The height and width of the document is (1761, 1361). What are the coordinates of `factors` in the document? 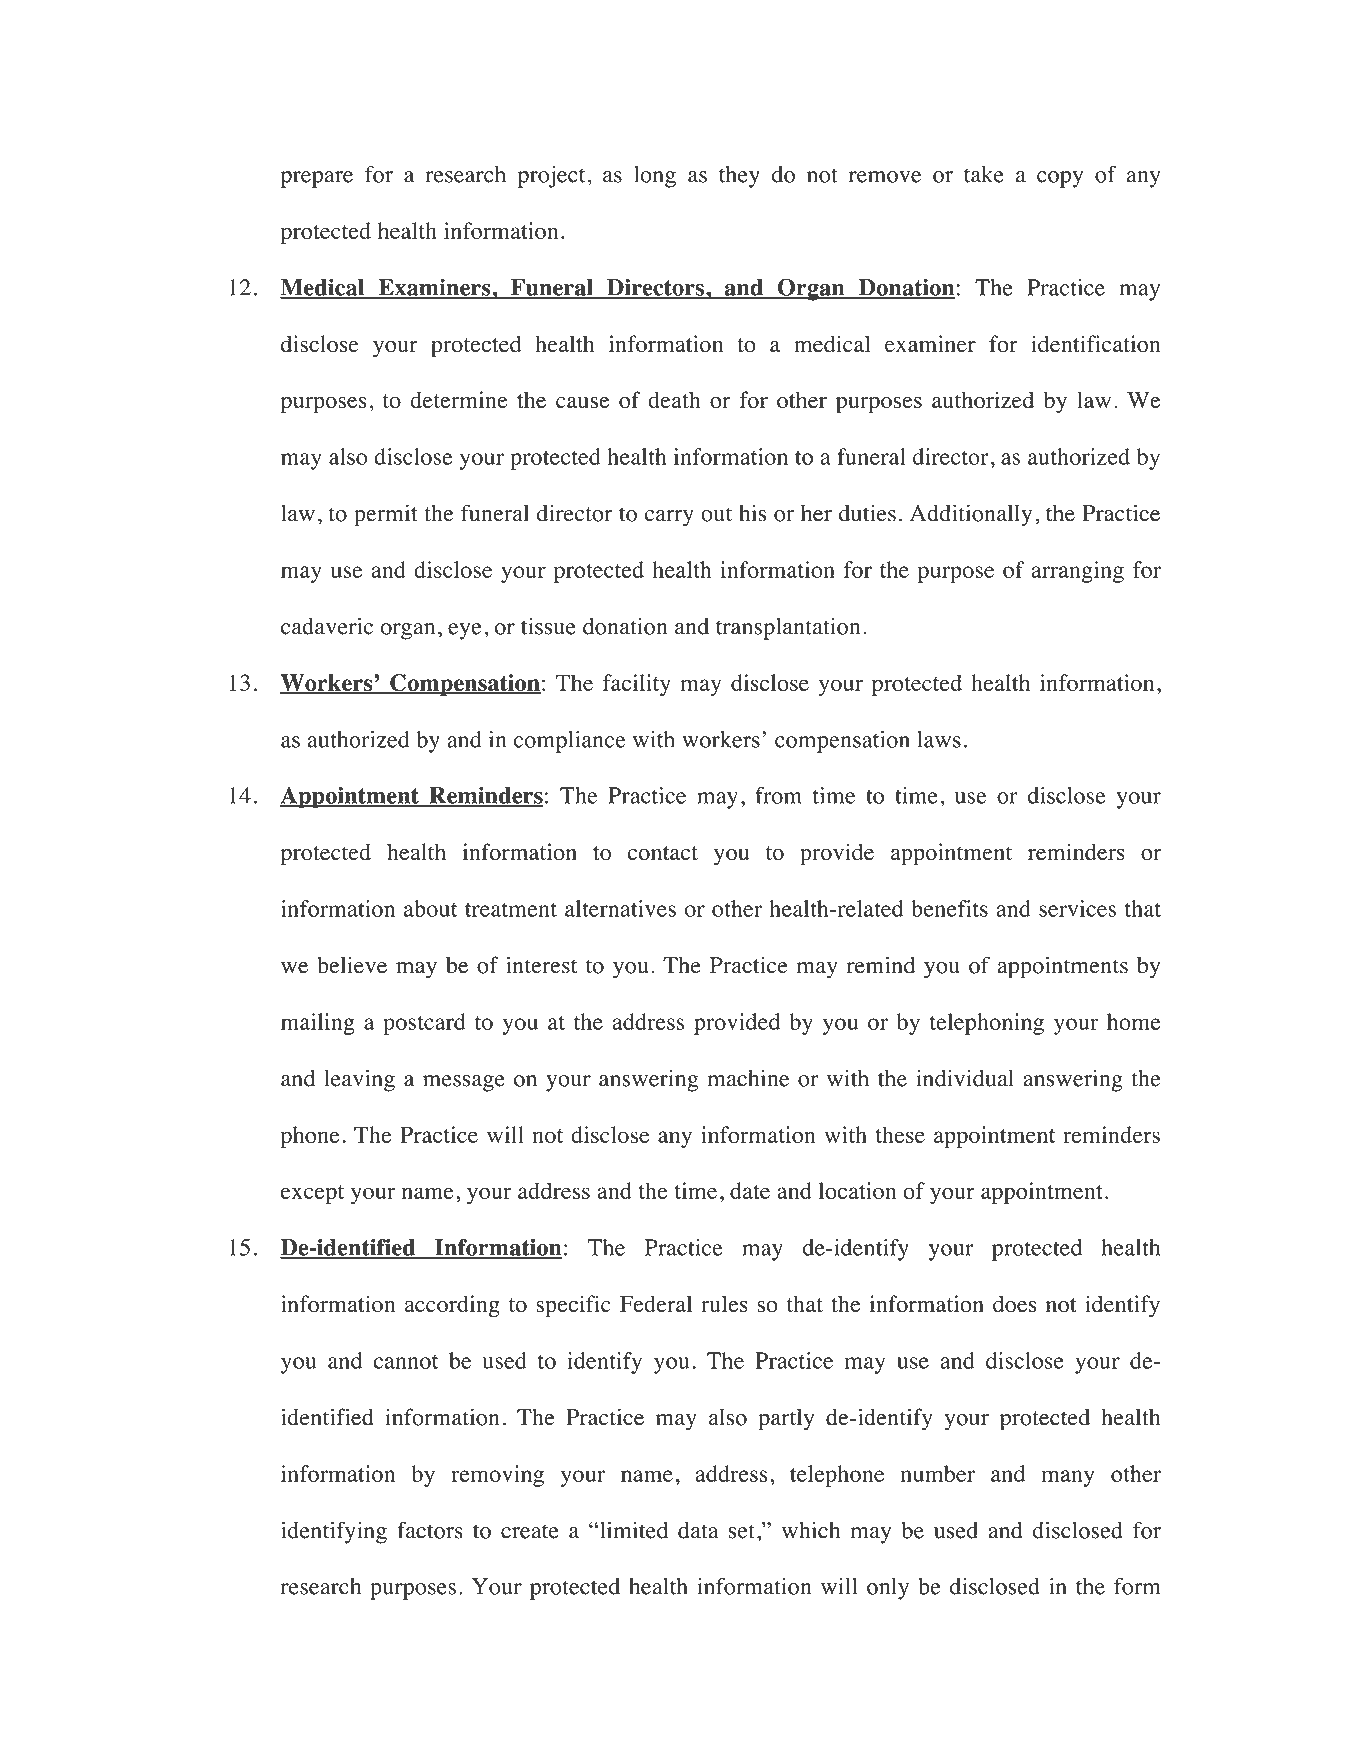 It's located at (430, 1530).
